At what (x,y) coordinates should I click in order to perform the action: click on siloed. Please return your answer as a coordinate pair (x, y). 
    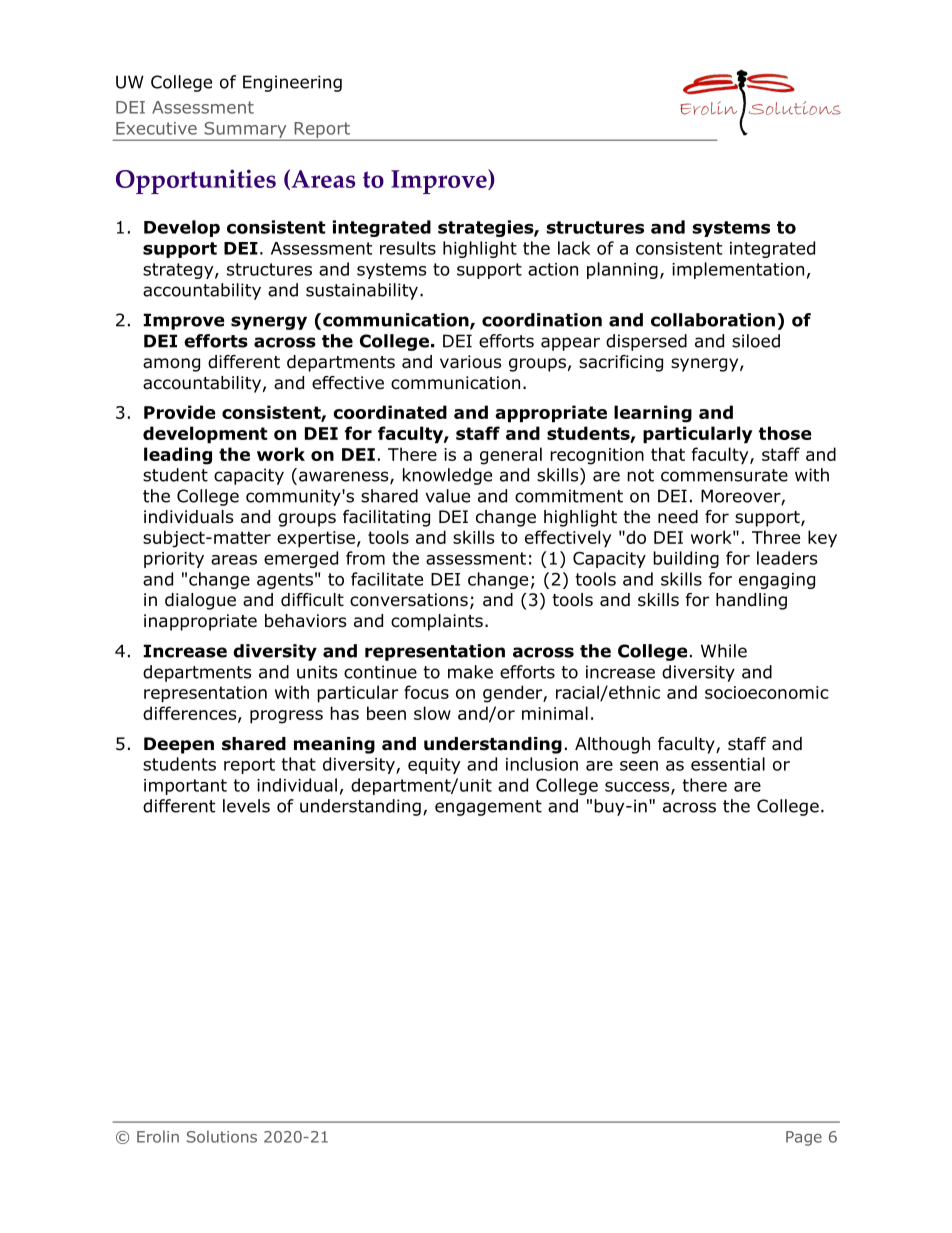
    Looking at the image, I should click on (756, 341).
